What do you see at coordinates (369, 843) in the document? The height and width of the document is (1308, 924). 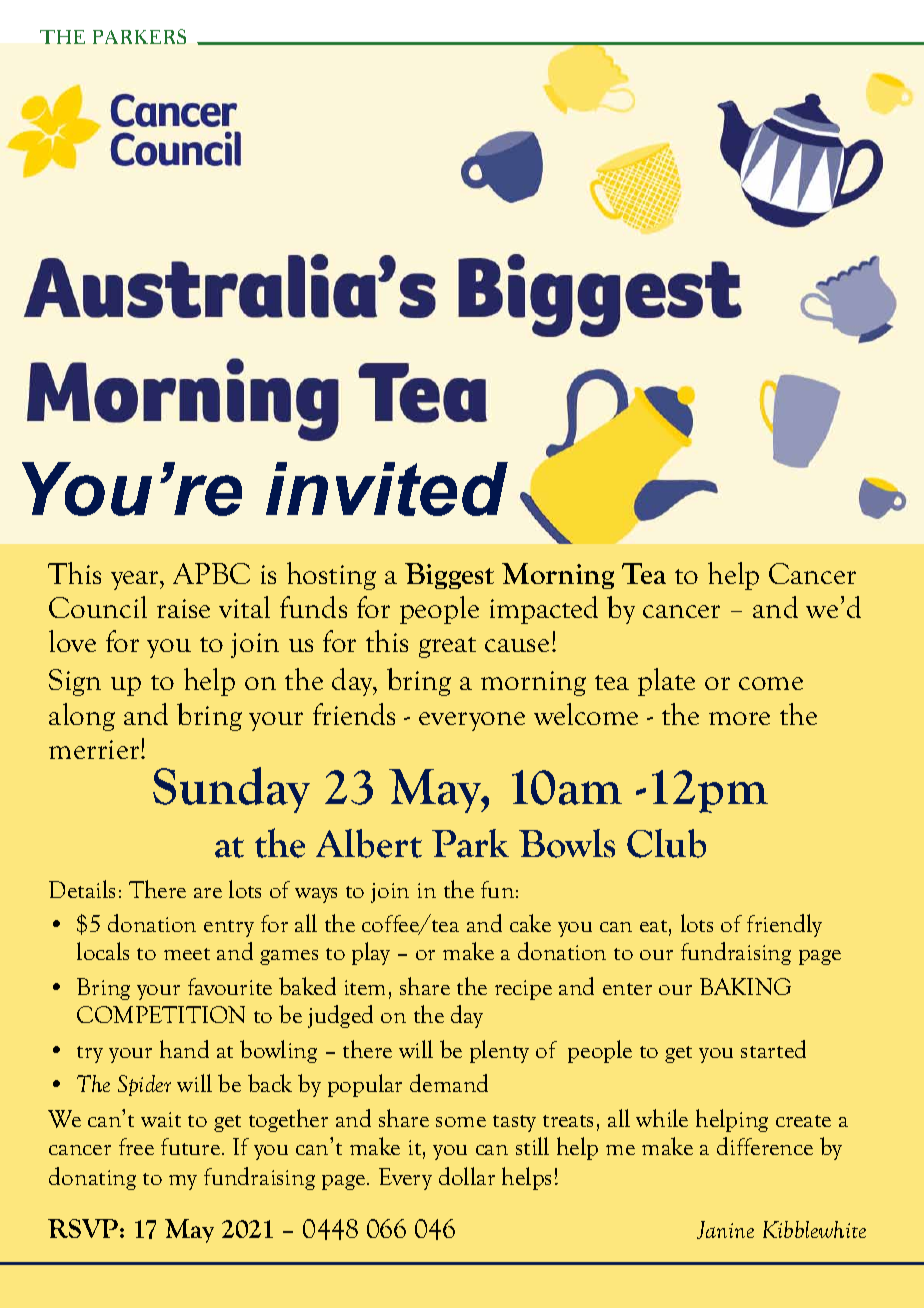 I see `Albert` at bounding box center [369, 843].
